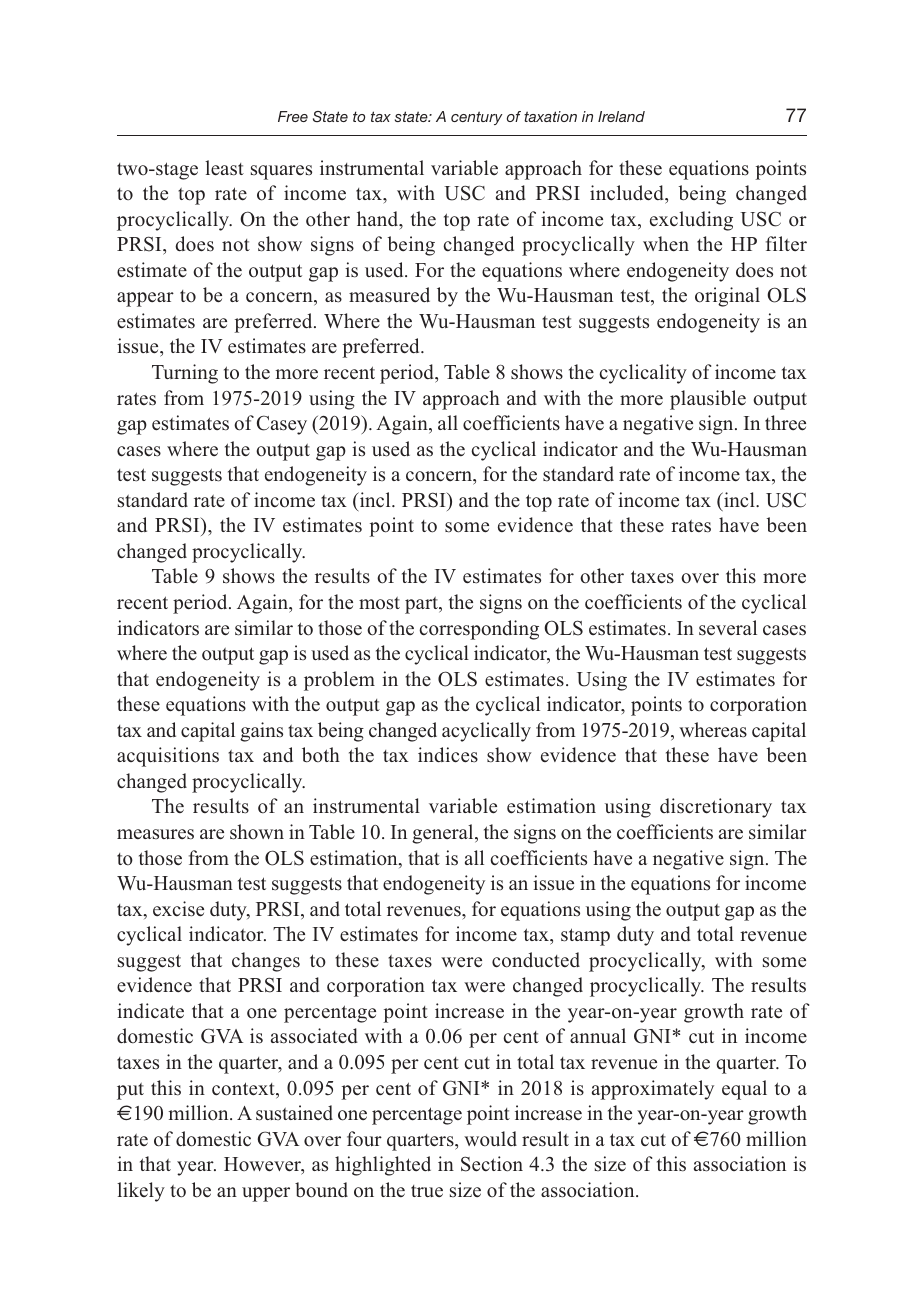 The width and height of the document is (924, 1316). Describe the element at coordinates (224, 168) in the document. I see `least` at that location.
